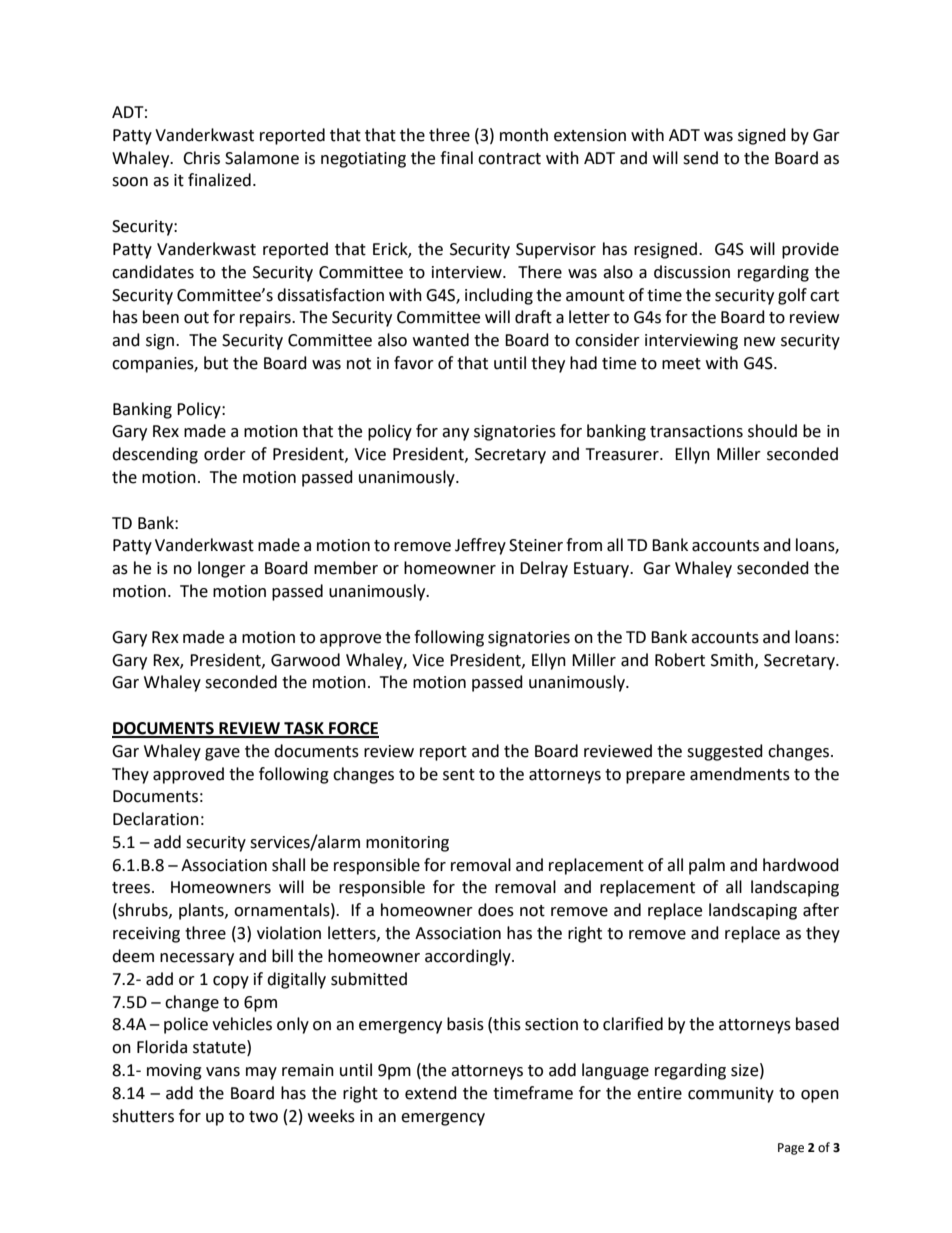  Describe the element at coordinates (700, 158) in the document. I see `send` at that location.
